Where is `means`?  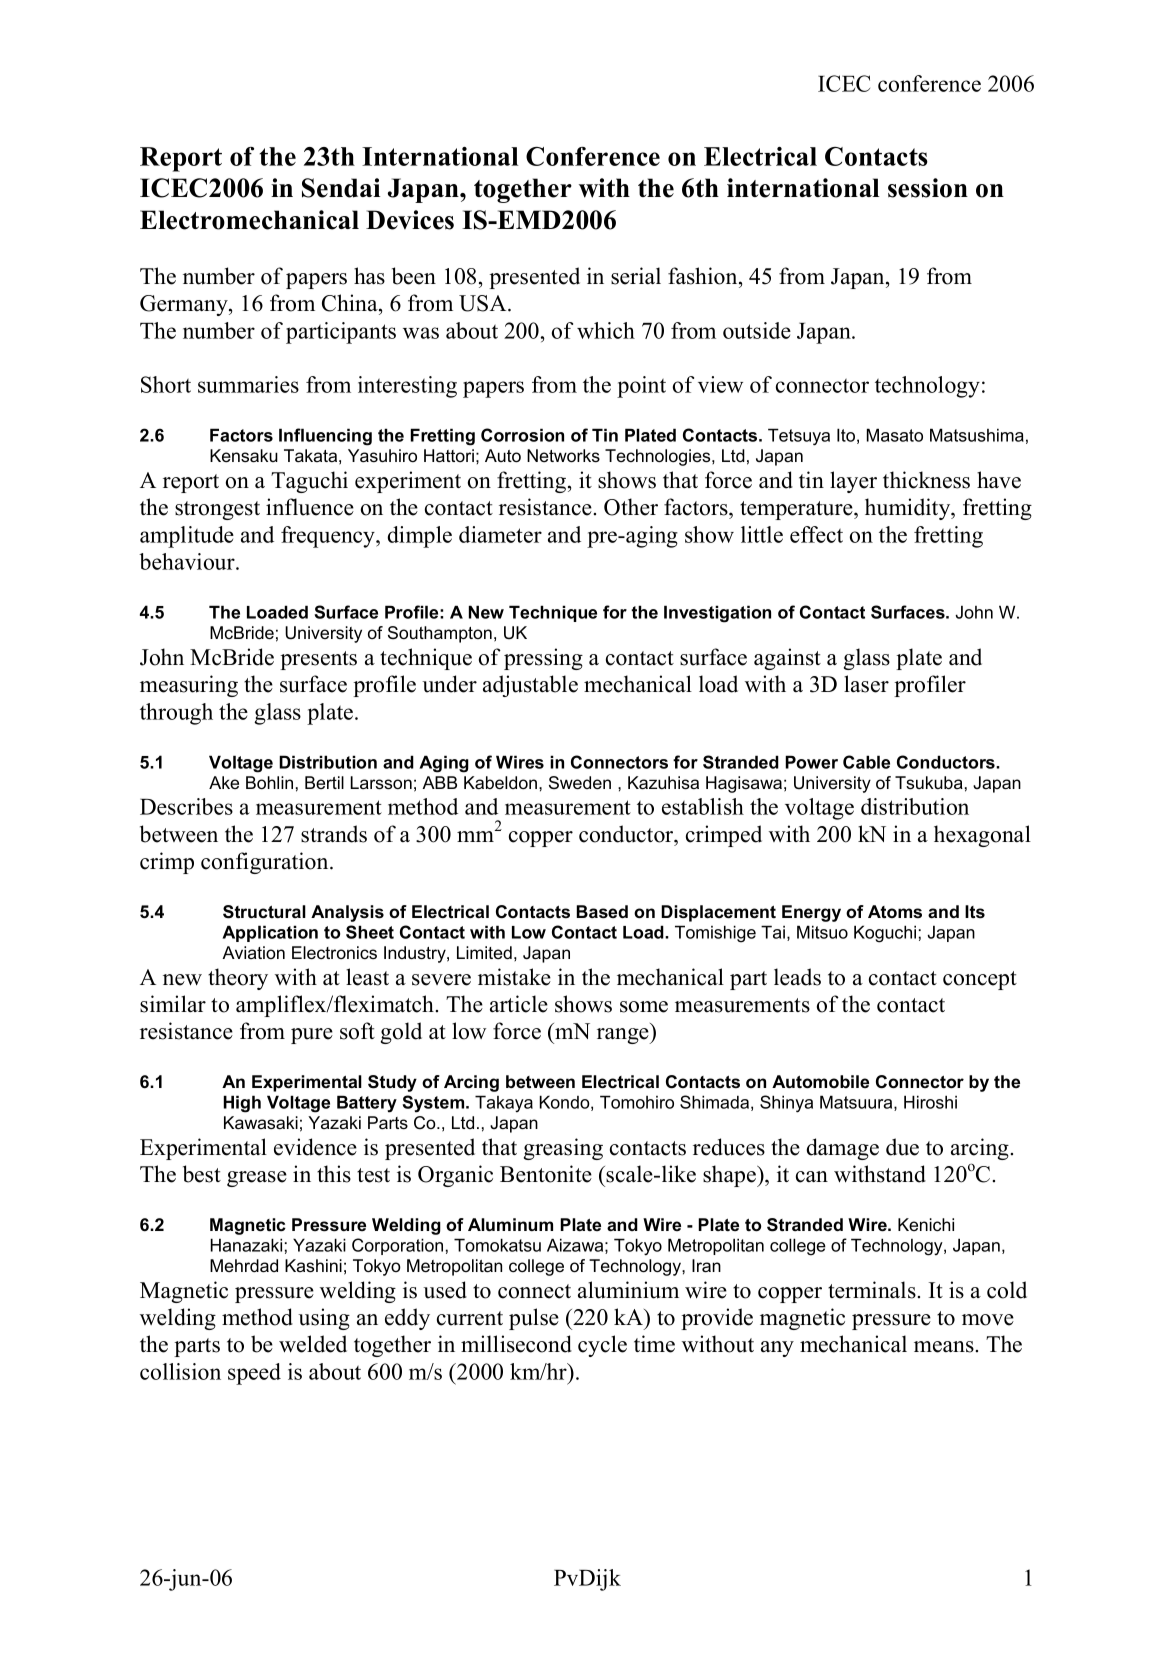 means is located at coordinates (944, 1347).
